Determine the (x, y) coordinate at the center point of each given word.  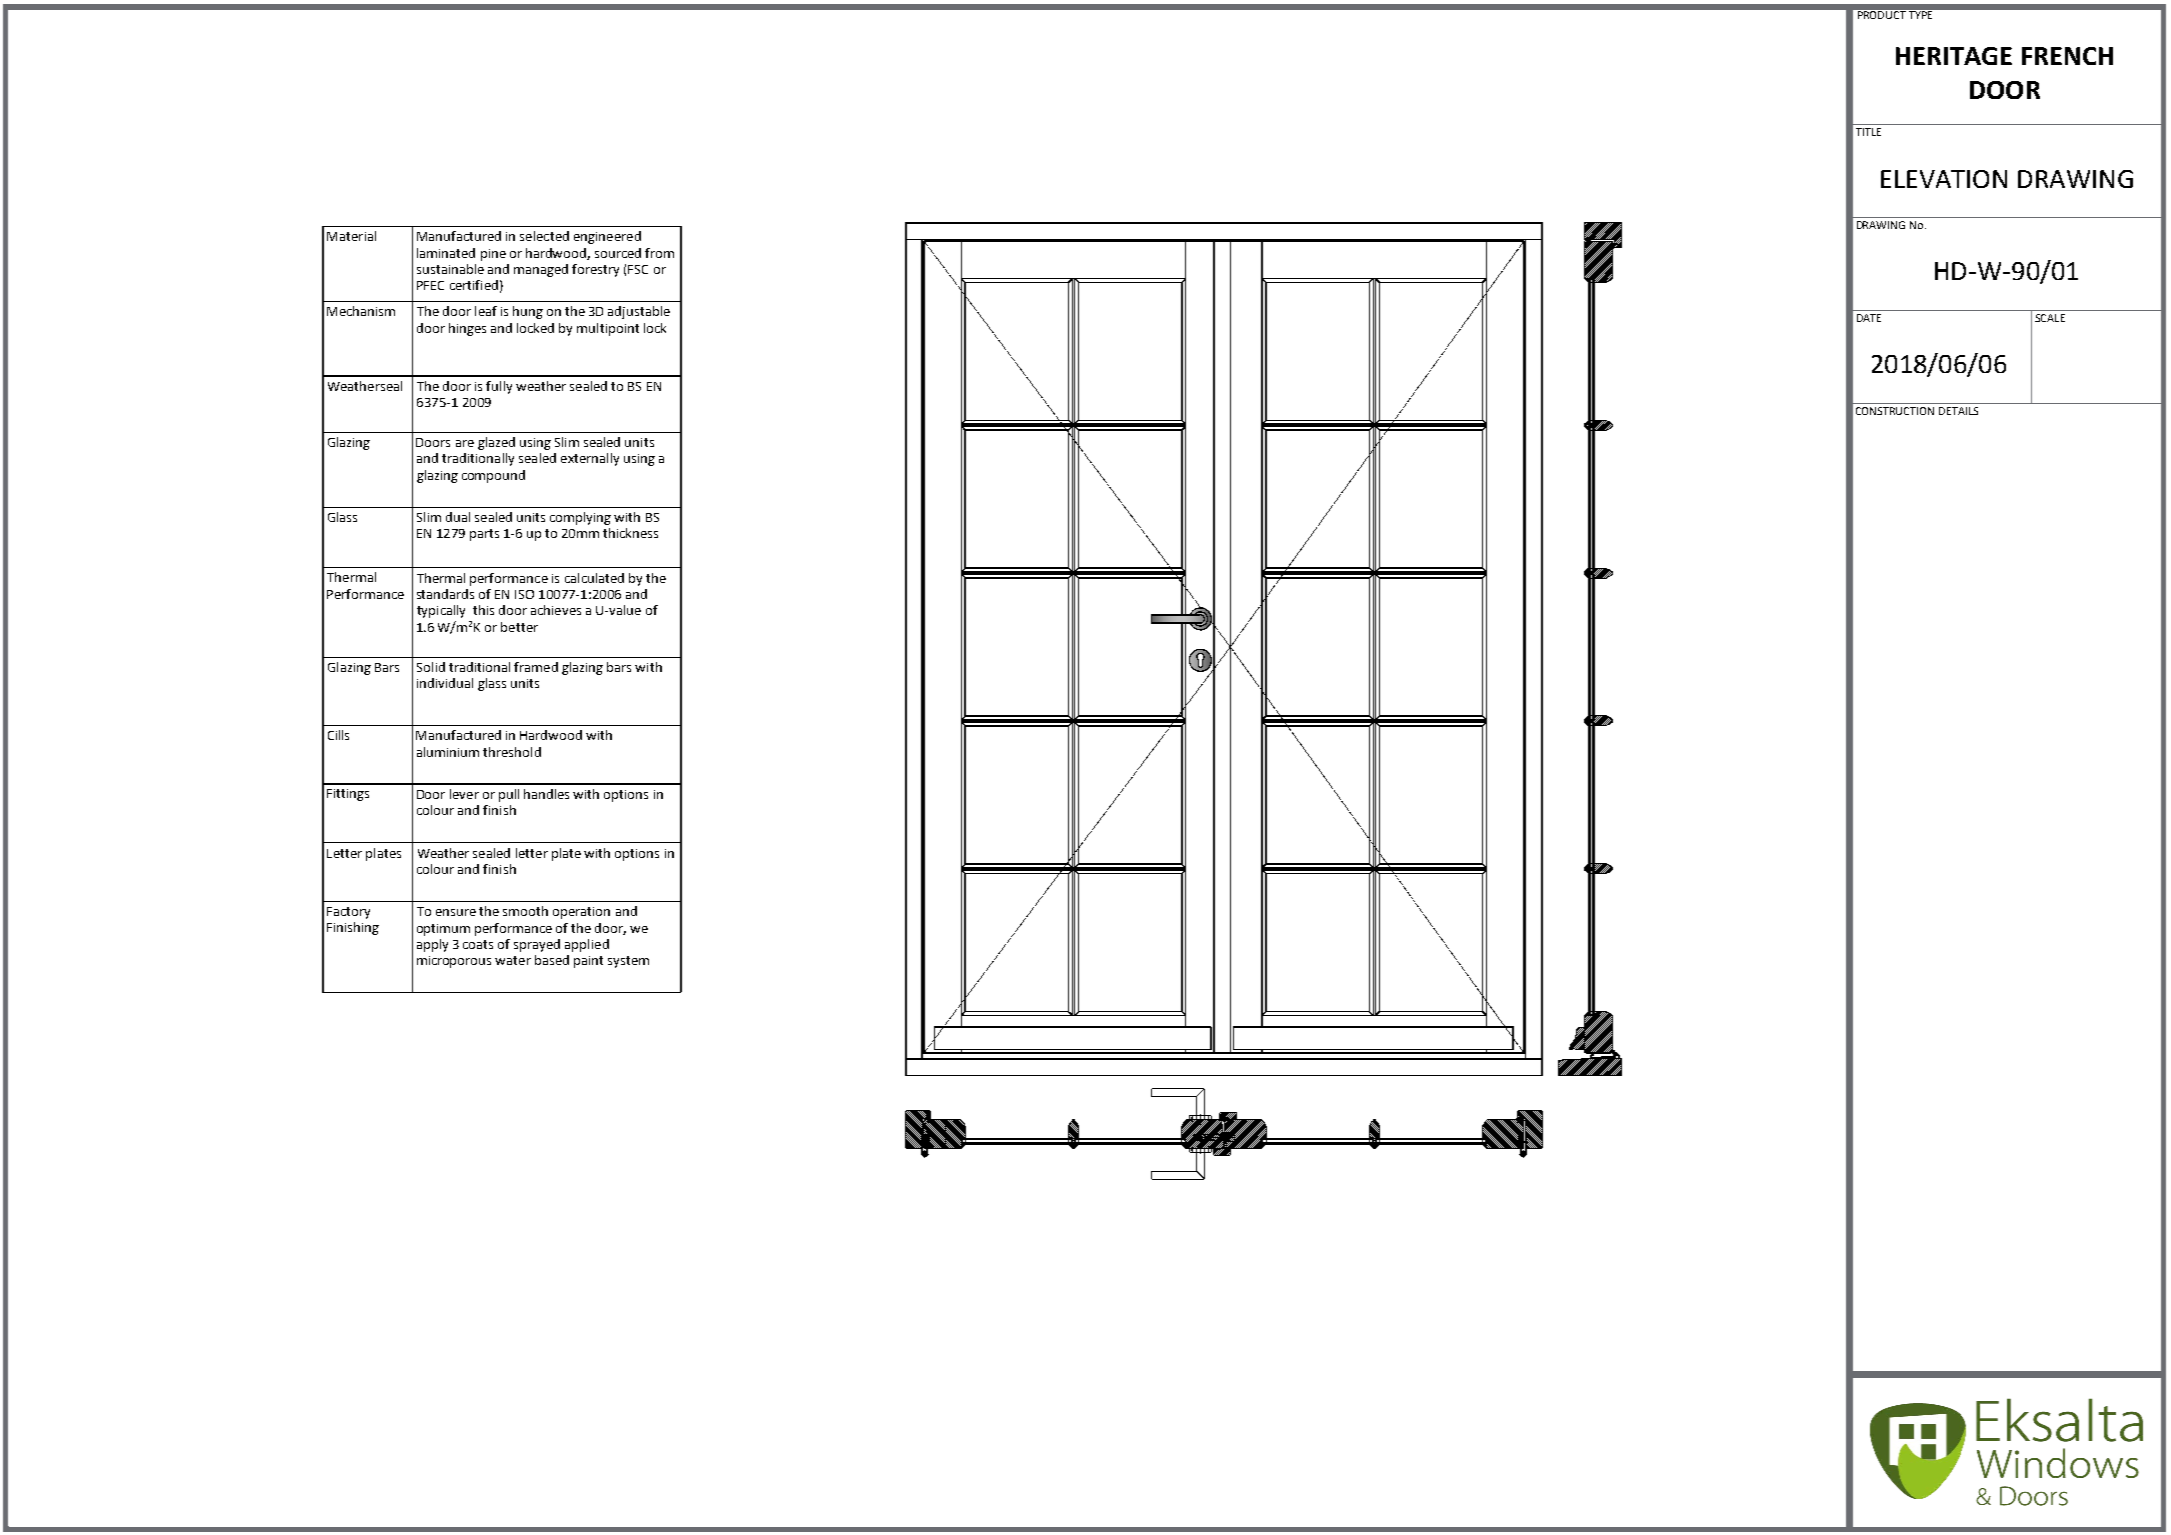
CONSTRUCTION (1895, 411)
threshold (512, 752)
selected (544, 236)
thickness (630, 533)
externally (590, 459)
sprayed (537, 945)
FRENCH (2067, 56)
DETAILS (1958, 411)
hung (528, 312)
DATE (1869, 318)
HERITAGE (1954, 56)
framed (536, 667)
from (659, 253)
